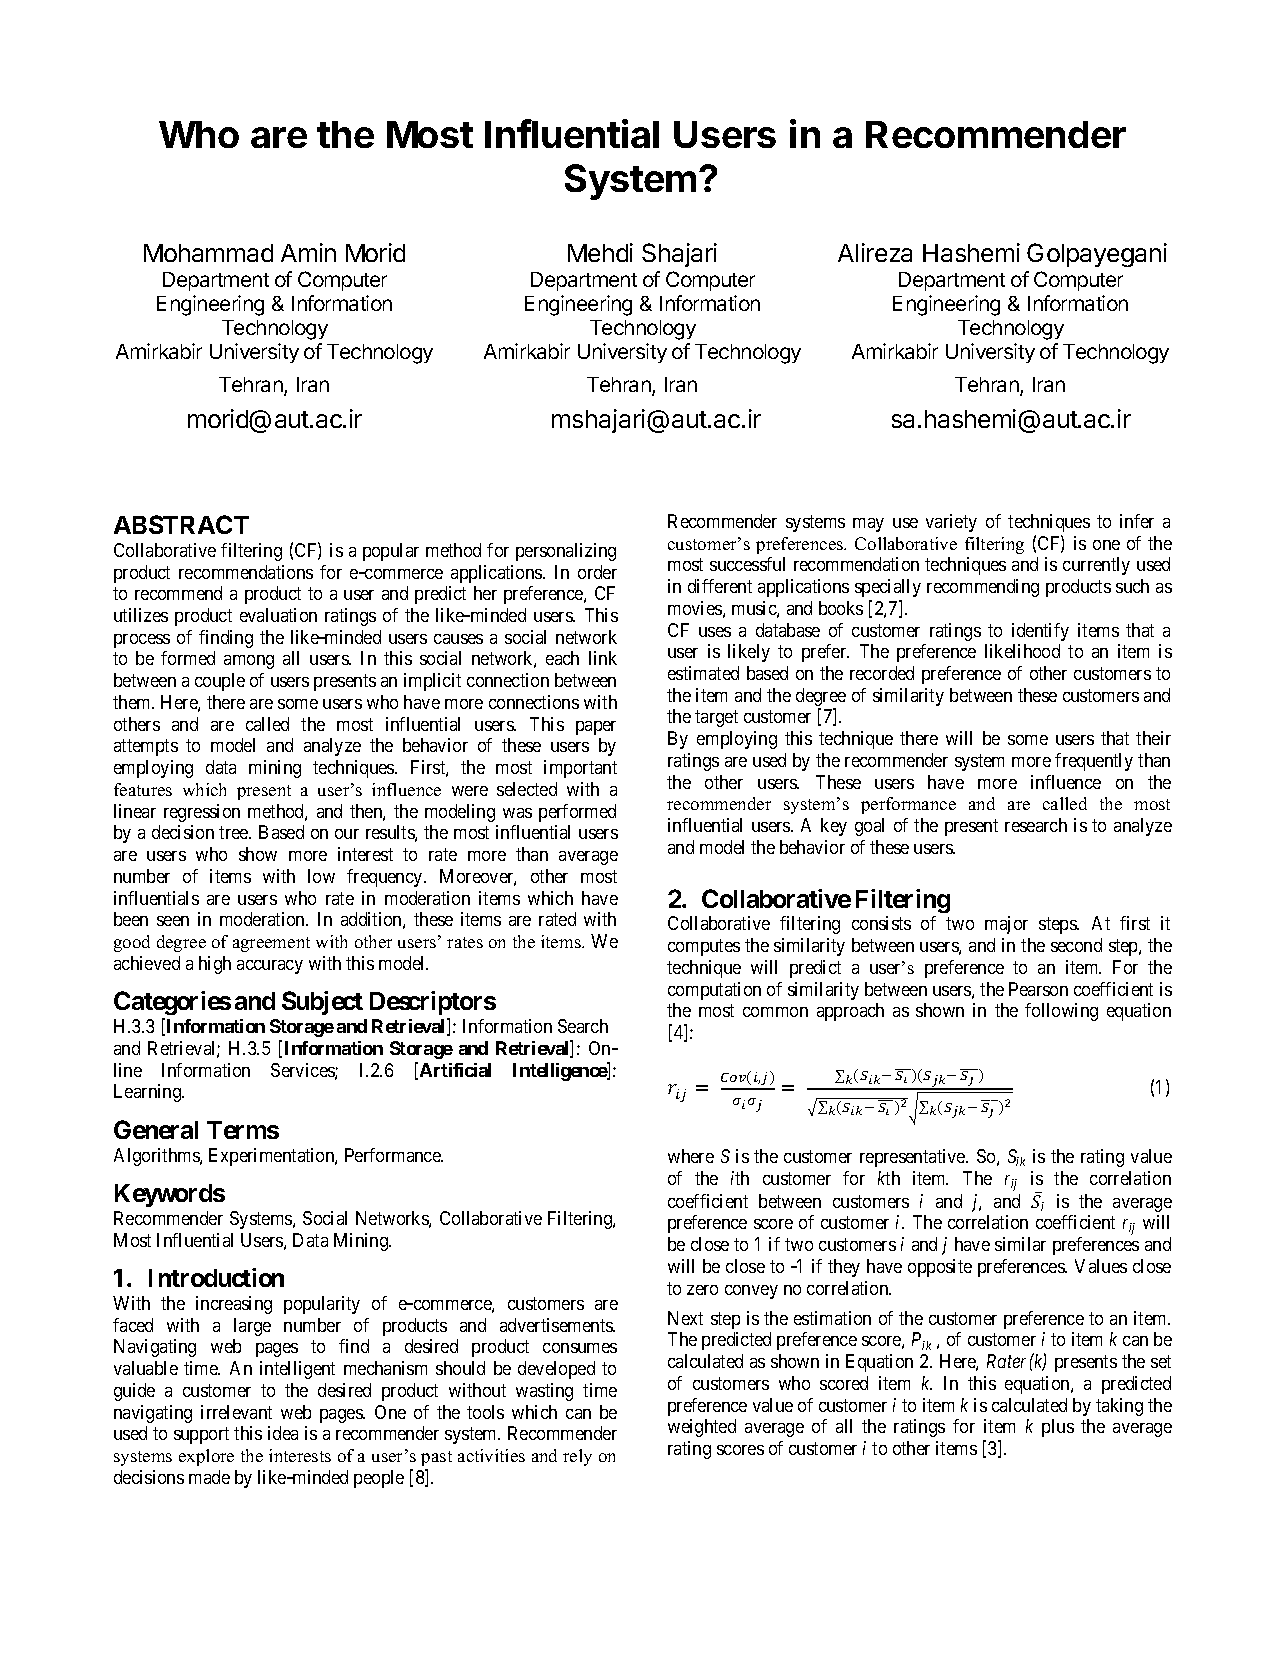 The height and width of the document is (1663, 1285). What do you see at coordinates (704, 947) in the document?
I see `computes` at bounding box center [704, 947].
